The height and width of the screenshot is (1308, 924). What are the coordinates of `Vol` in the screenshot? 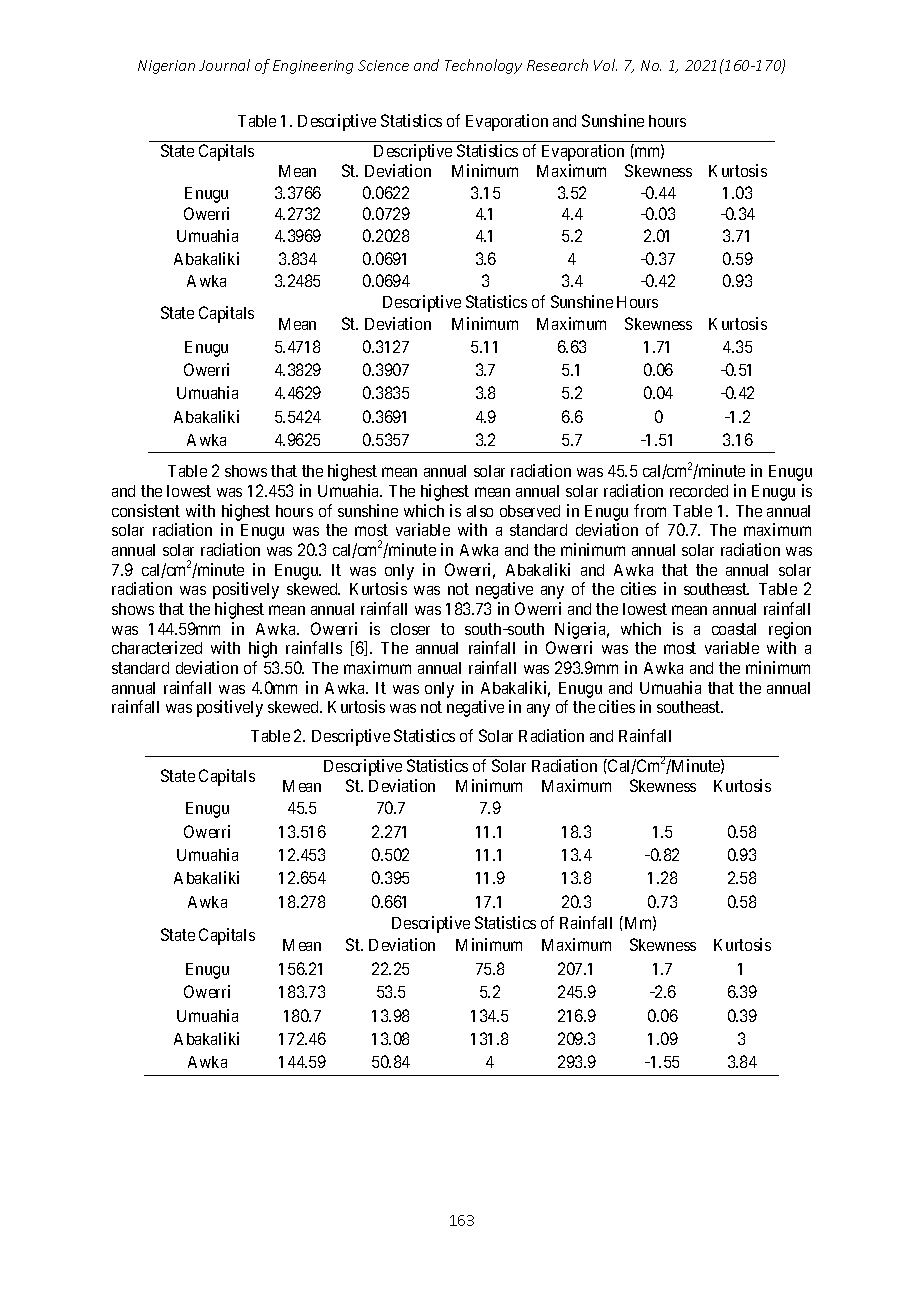 It's located at (605, 65).
